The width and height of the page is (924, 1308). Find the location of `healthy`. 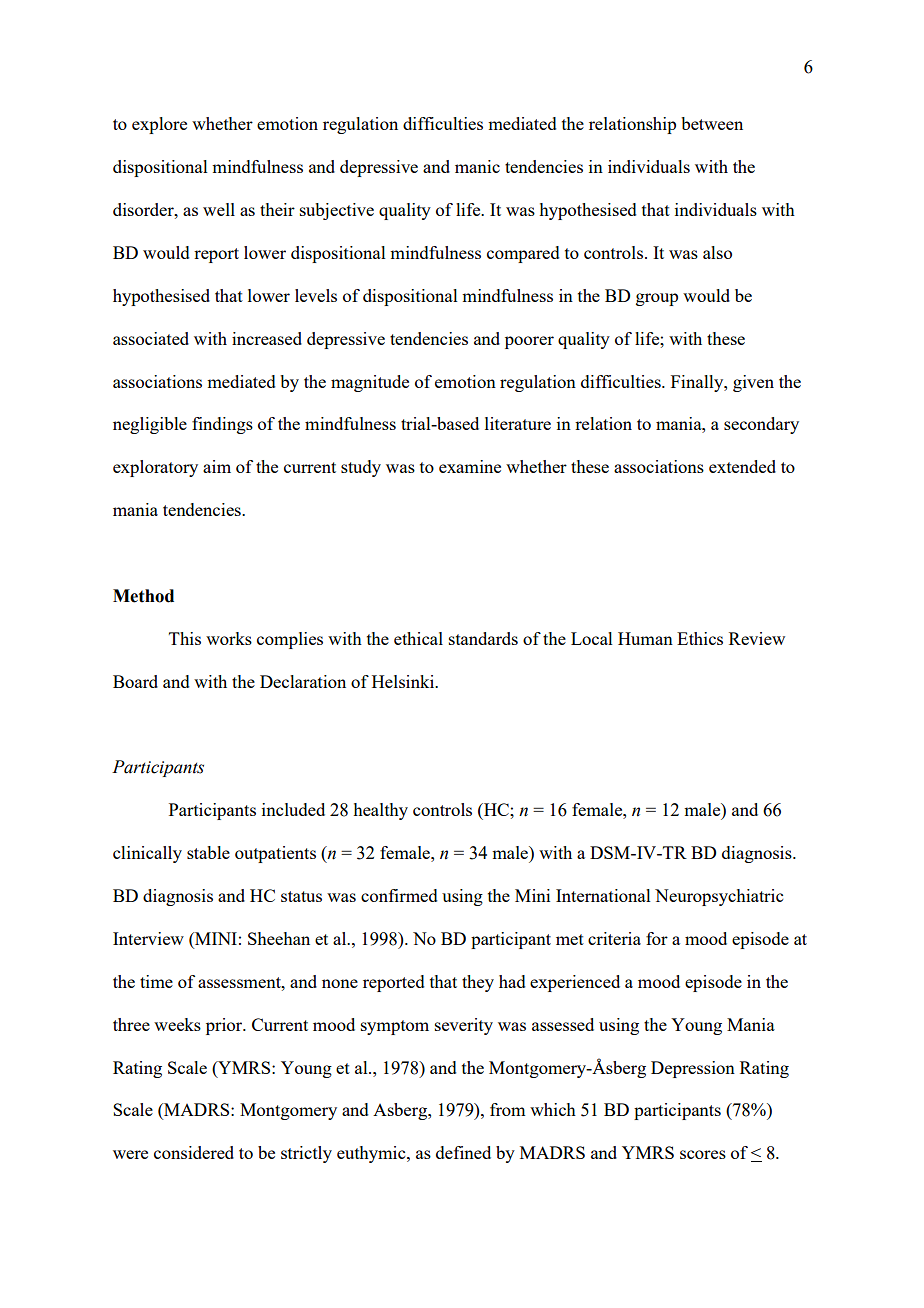

healthy is located at coordinates (380, 811).
